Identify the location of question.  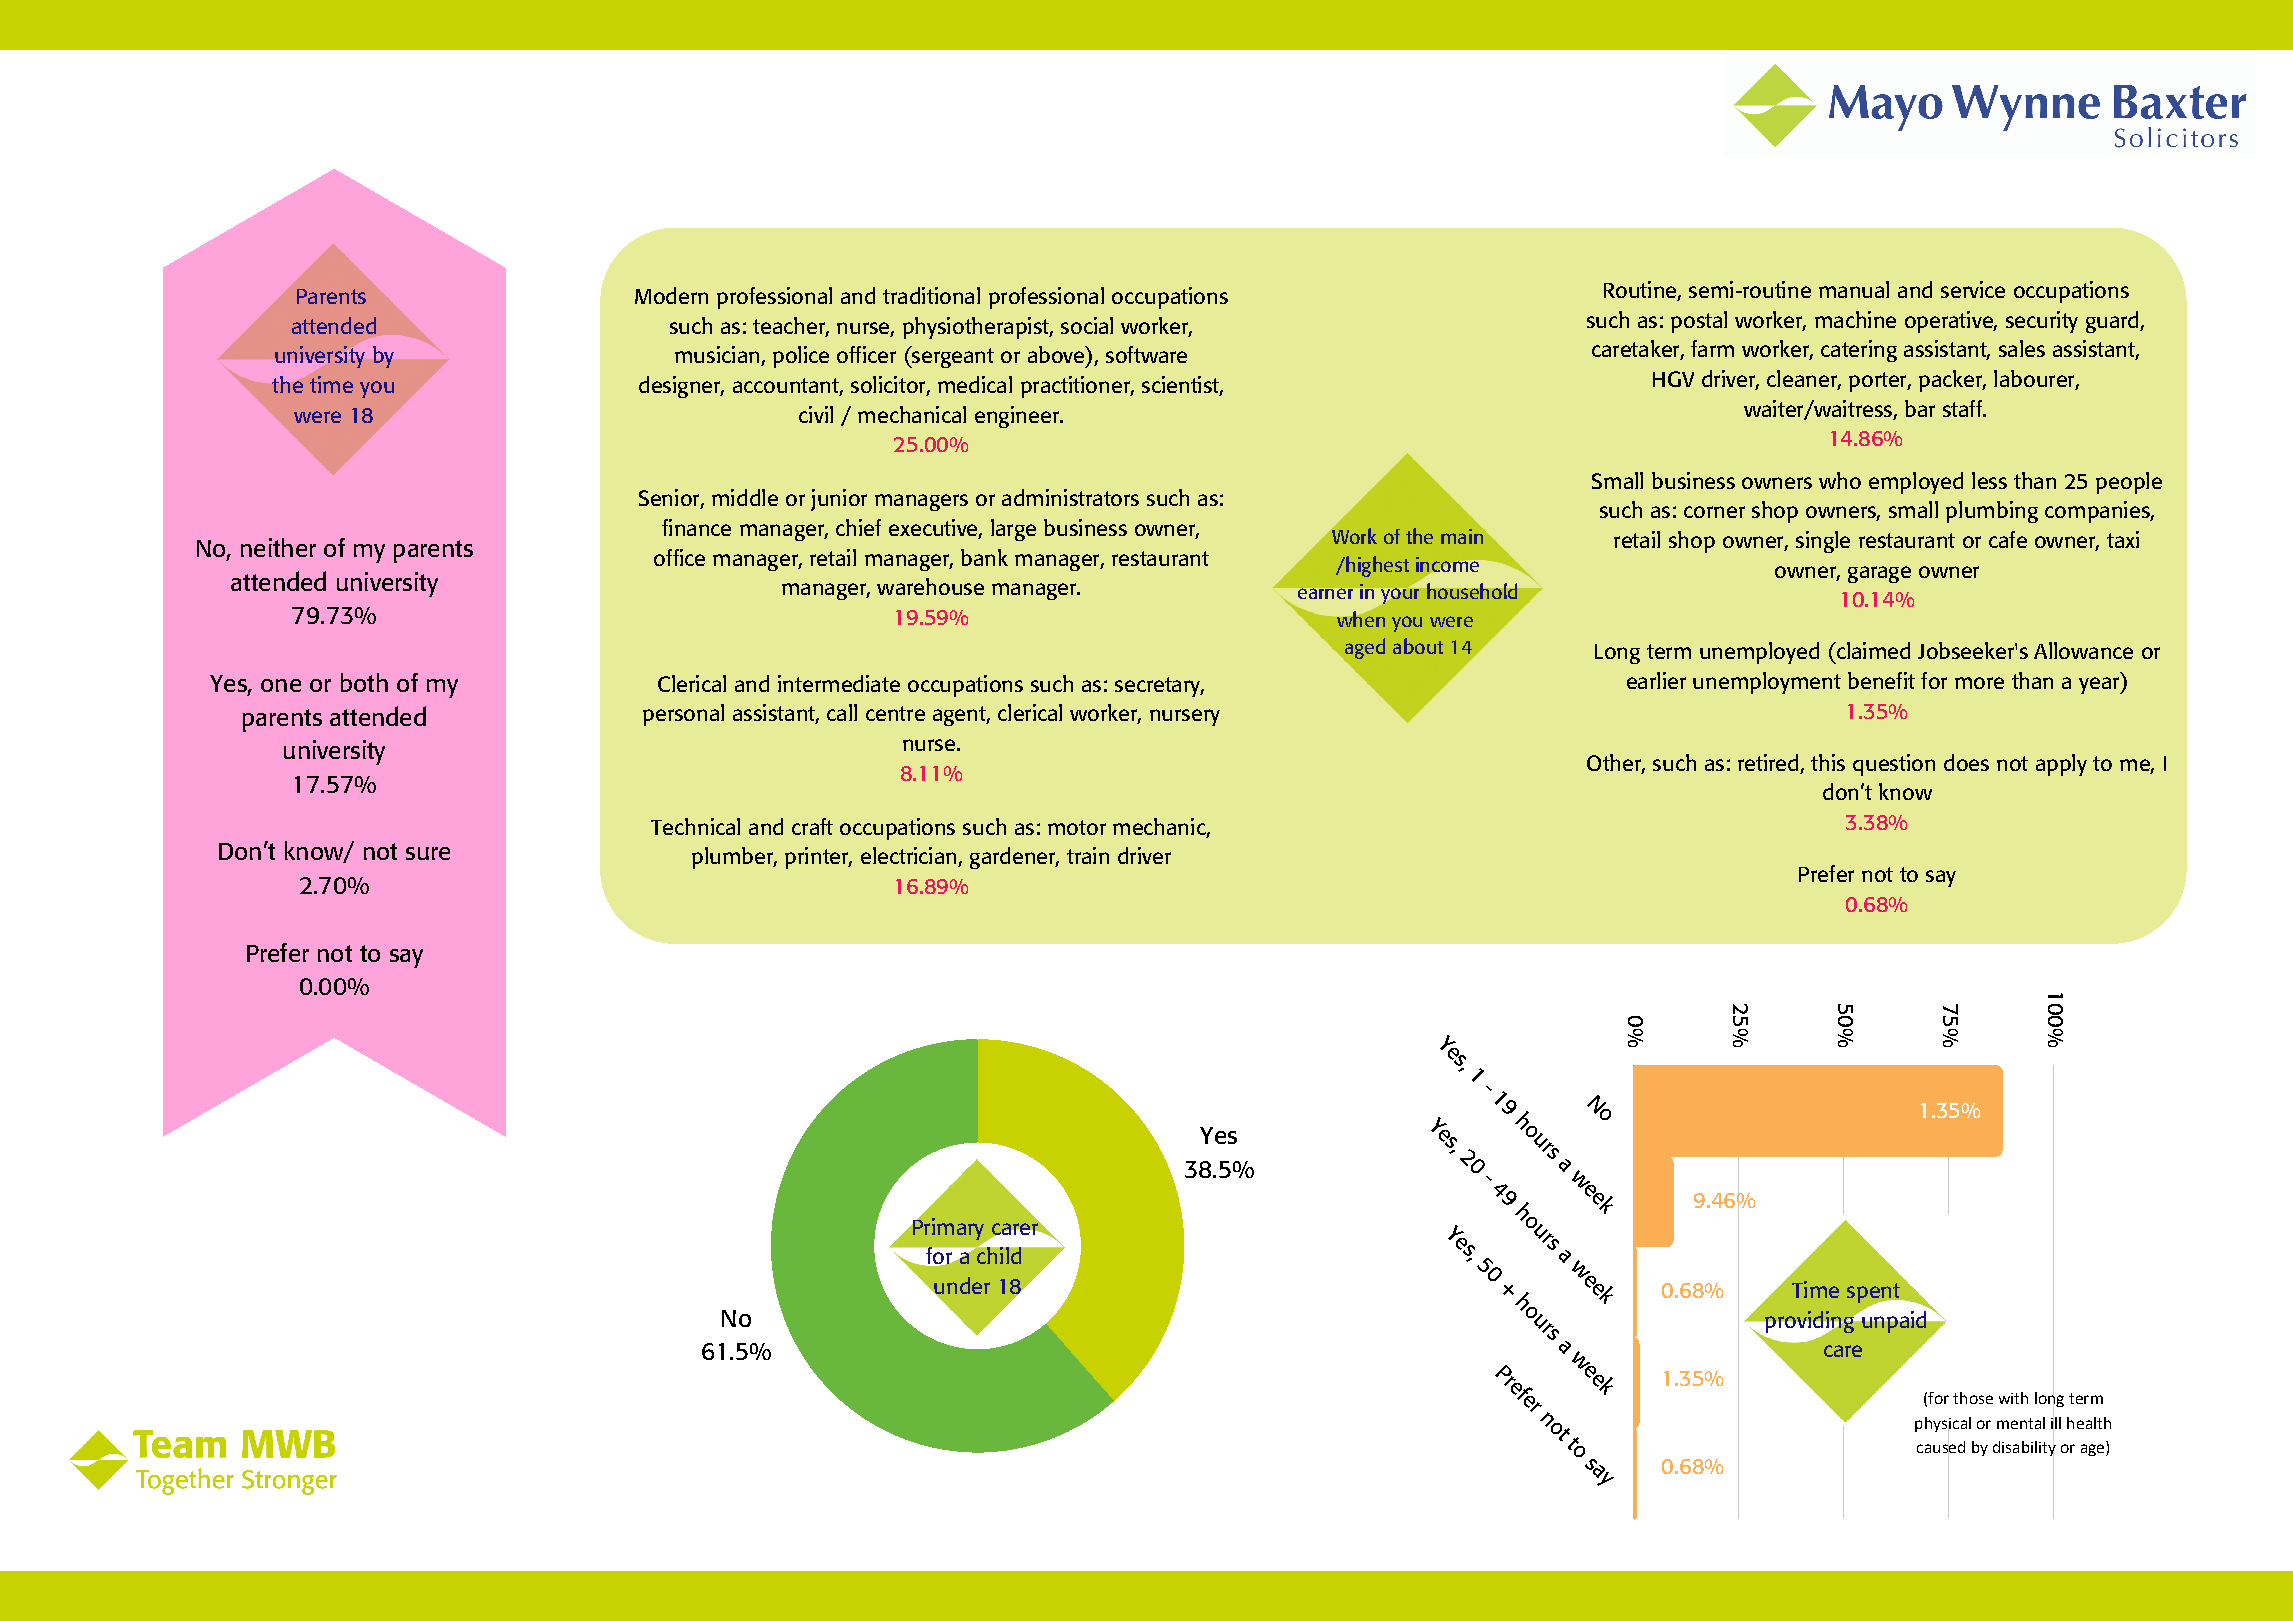
(1894, 765).
